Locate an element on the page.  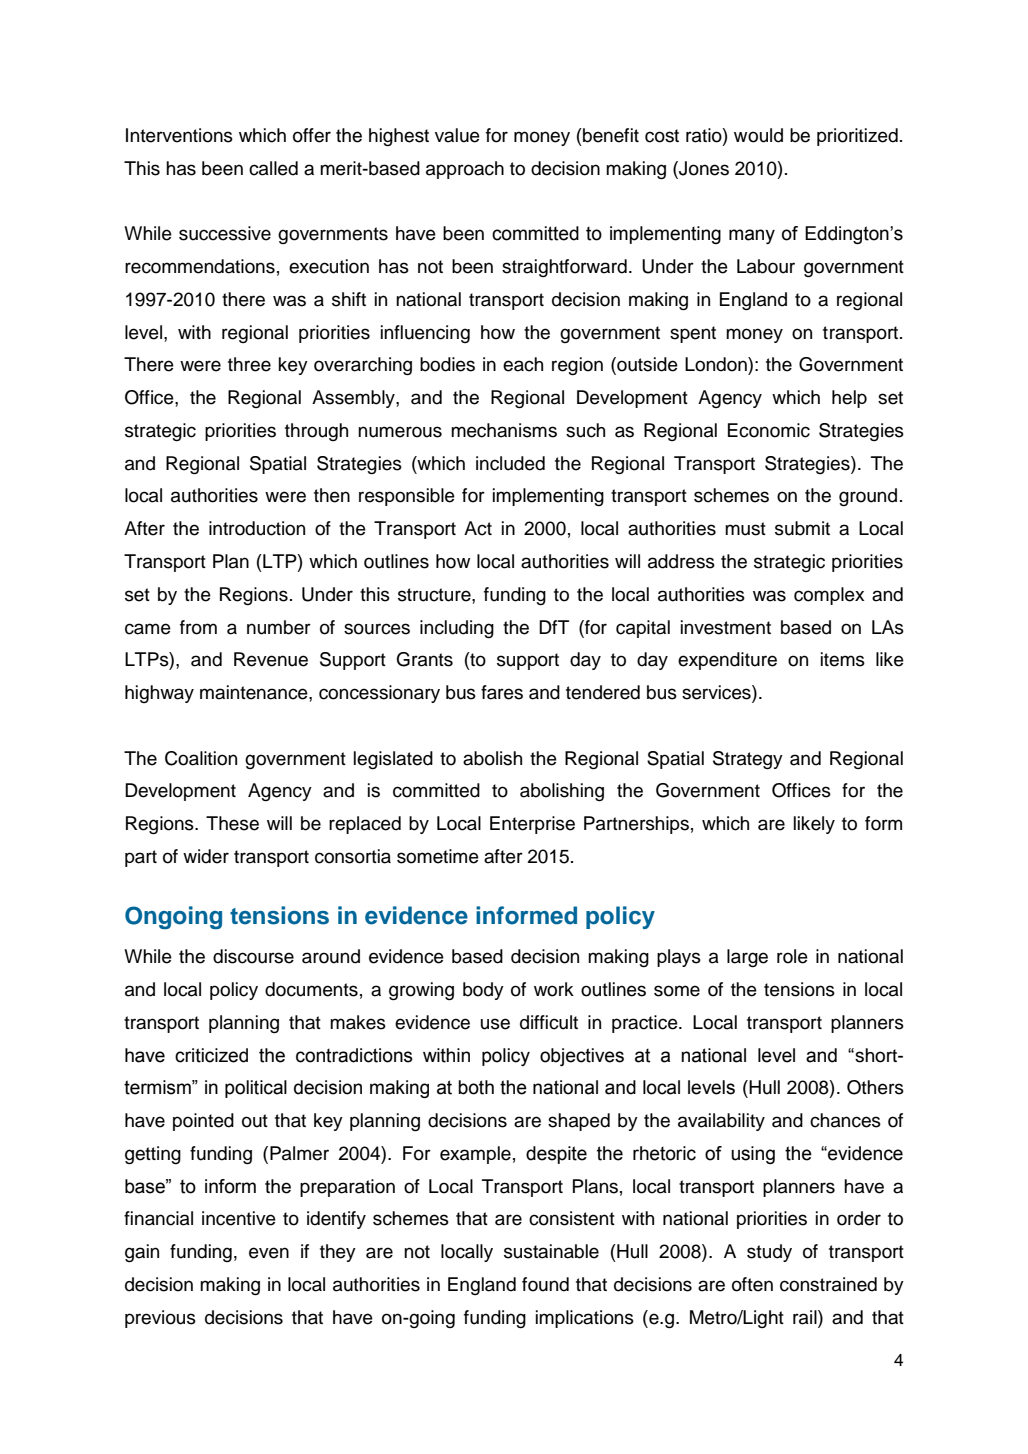
fares is located at coordinates (502, 692).
